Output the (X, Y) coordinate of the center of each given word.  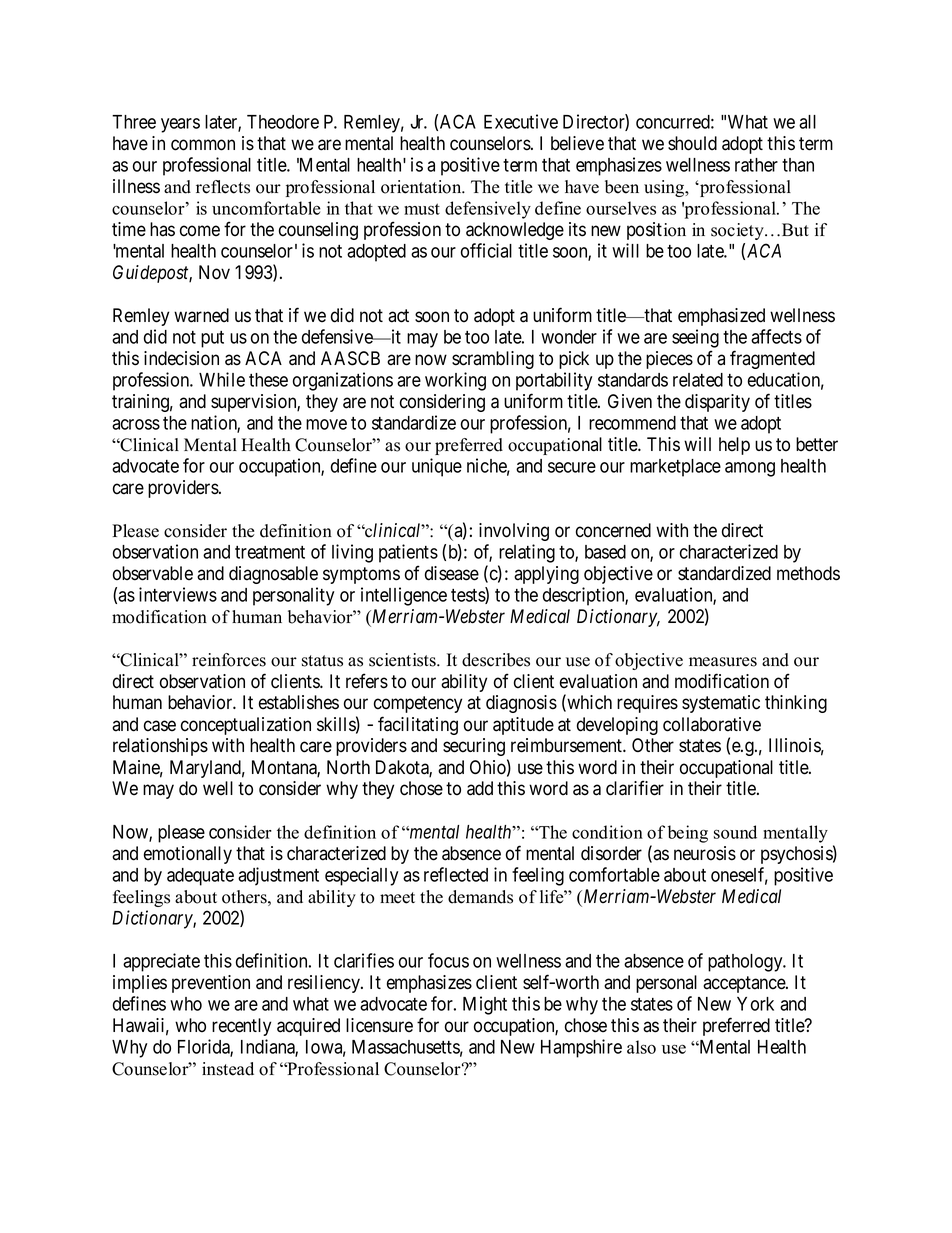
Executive (521, 121)
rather (756, 165)
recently (241, 1027)
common (203, 145)
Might (485, 1005)
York (755, 1004)
